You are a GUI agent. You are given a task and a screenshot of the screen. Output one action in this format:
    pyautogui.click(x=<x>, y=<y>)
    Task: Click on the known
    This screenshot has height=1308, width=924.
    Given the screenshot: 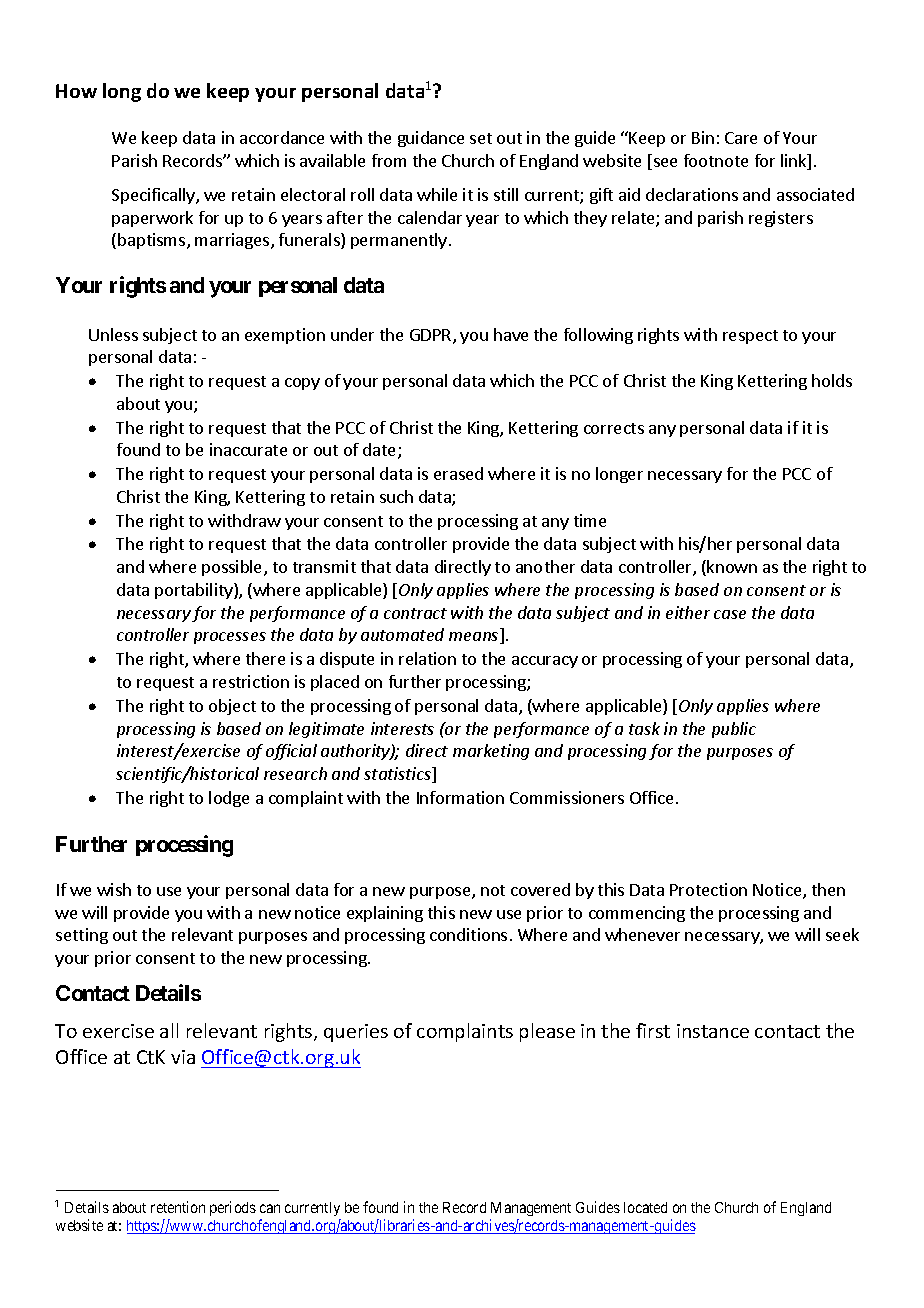 What is the action you would take?
    pyautogui.click(x=732, y=566)
